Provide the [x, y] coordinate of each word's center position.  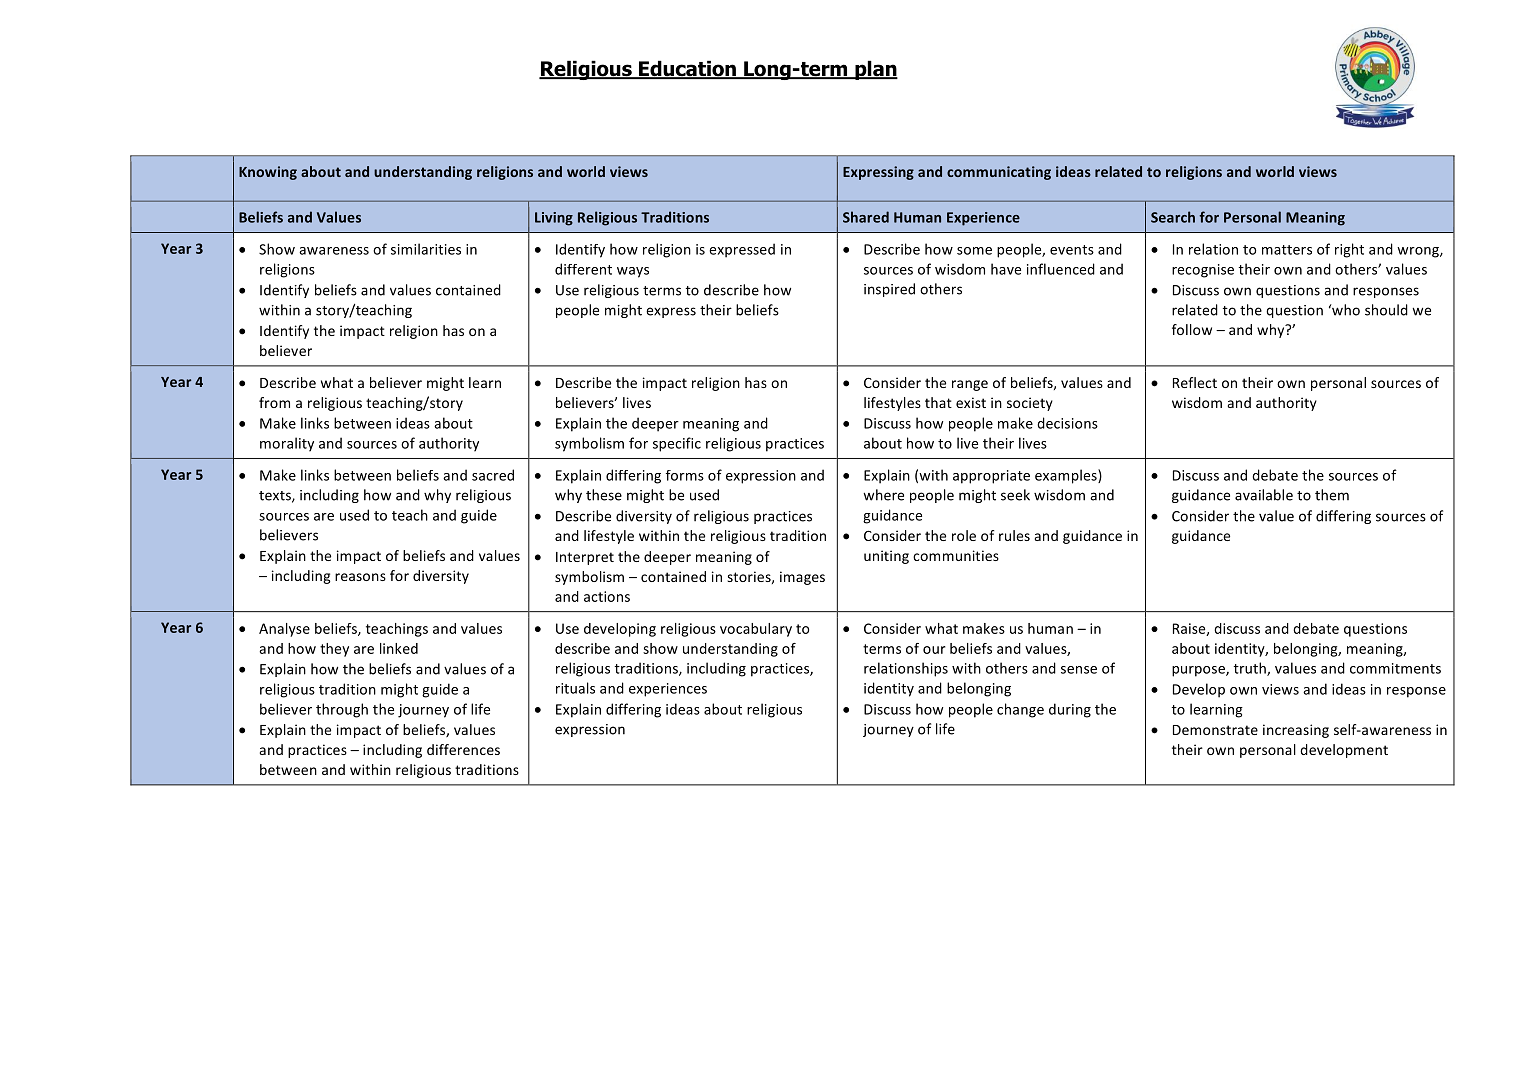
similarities [426, 249]
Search [1173, 217]
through [342, 710]
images [802, 578]
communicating [999, 173]
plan [875, 70]
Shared [866, 217]
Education [687, 69]
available [1264, 495]
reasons [360, 577]
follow [1192, 329]
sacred [493, 475]
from [274, 402]
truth [1251, 669]
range [970, 385]
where [883, 495]
